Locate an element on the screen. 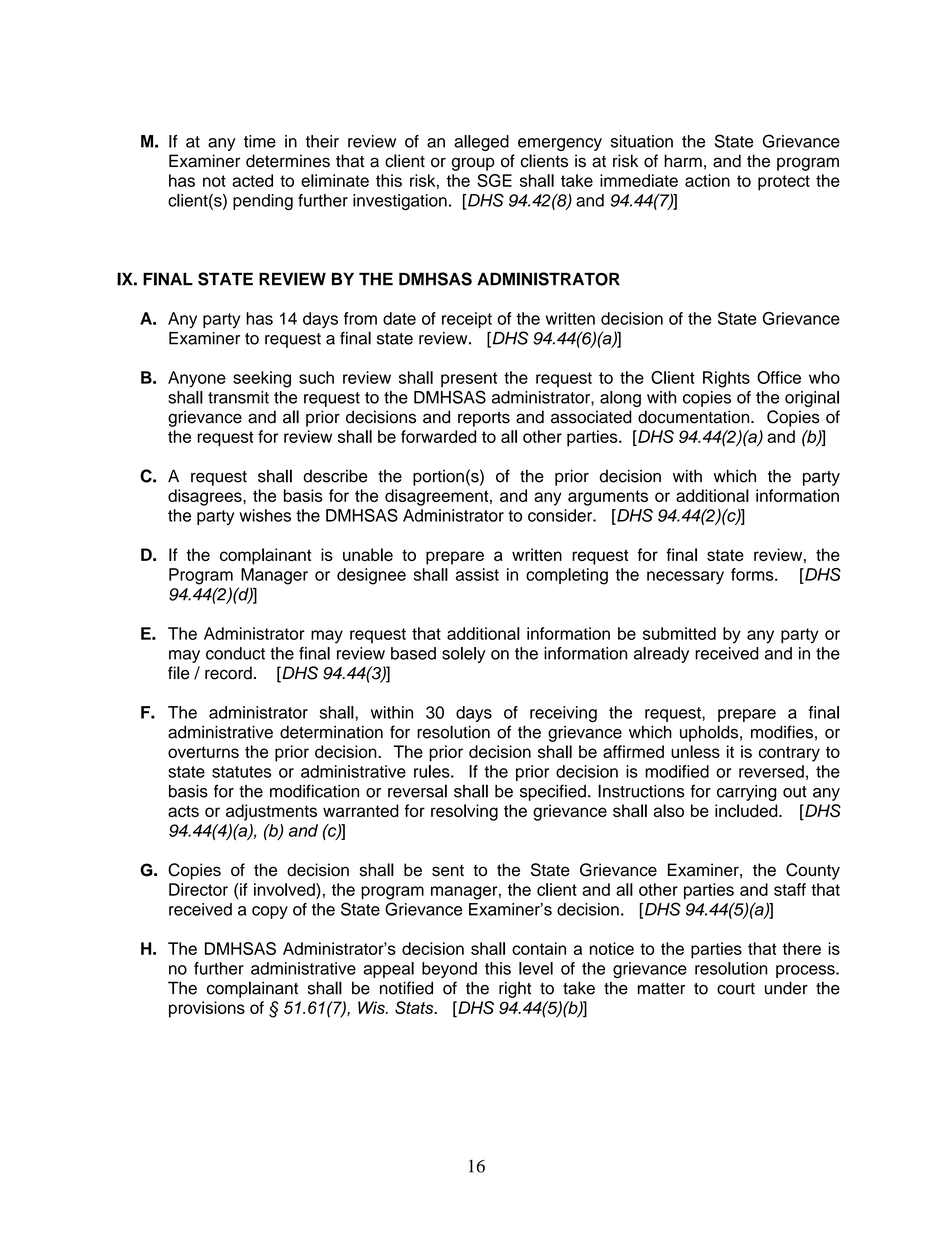  assist is located at coordinates (477, 574).
